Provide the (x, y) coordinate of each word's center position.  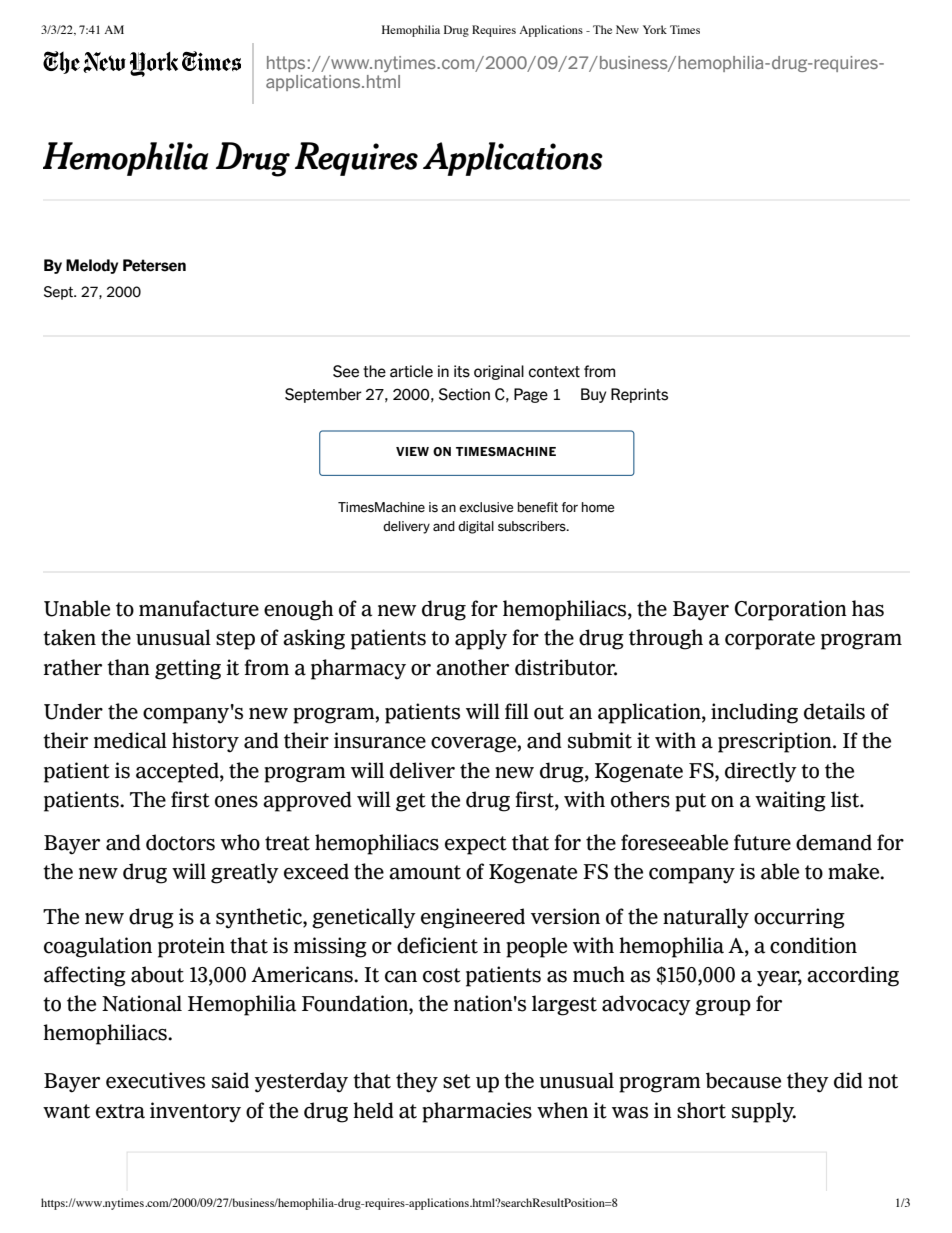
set (457, 1081)
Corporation (791, 610)
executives (155, 1080)
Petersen (154, 265)
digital (476, 527)
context (554, 372)
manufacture (199, 608)
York (655, 29)
